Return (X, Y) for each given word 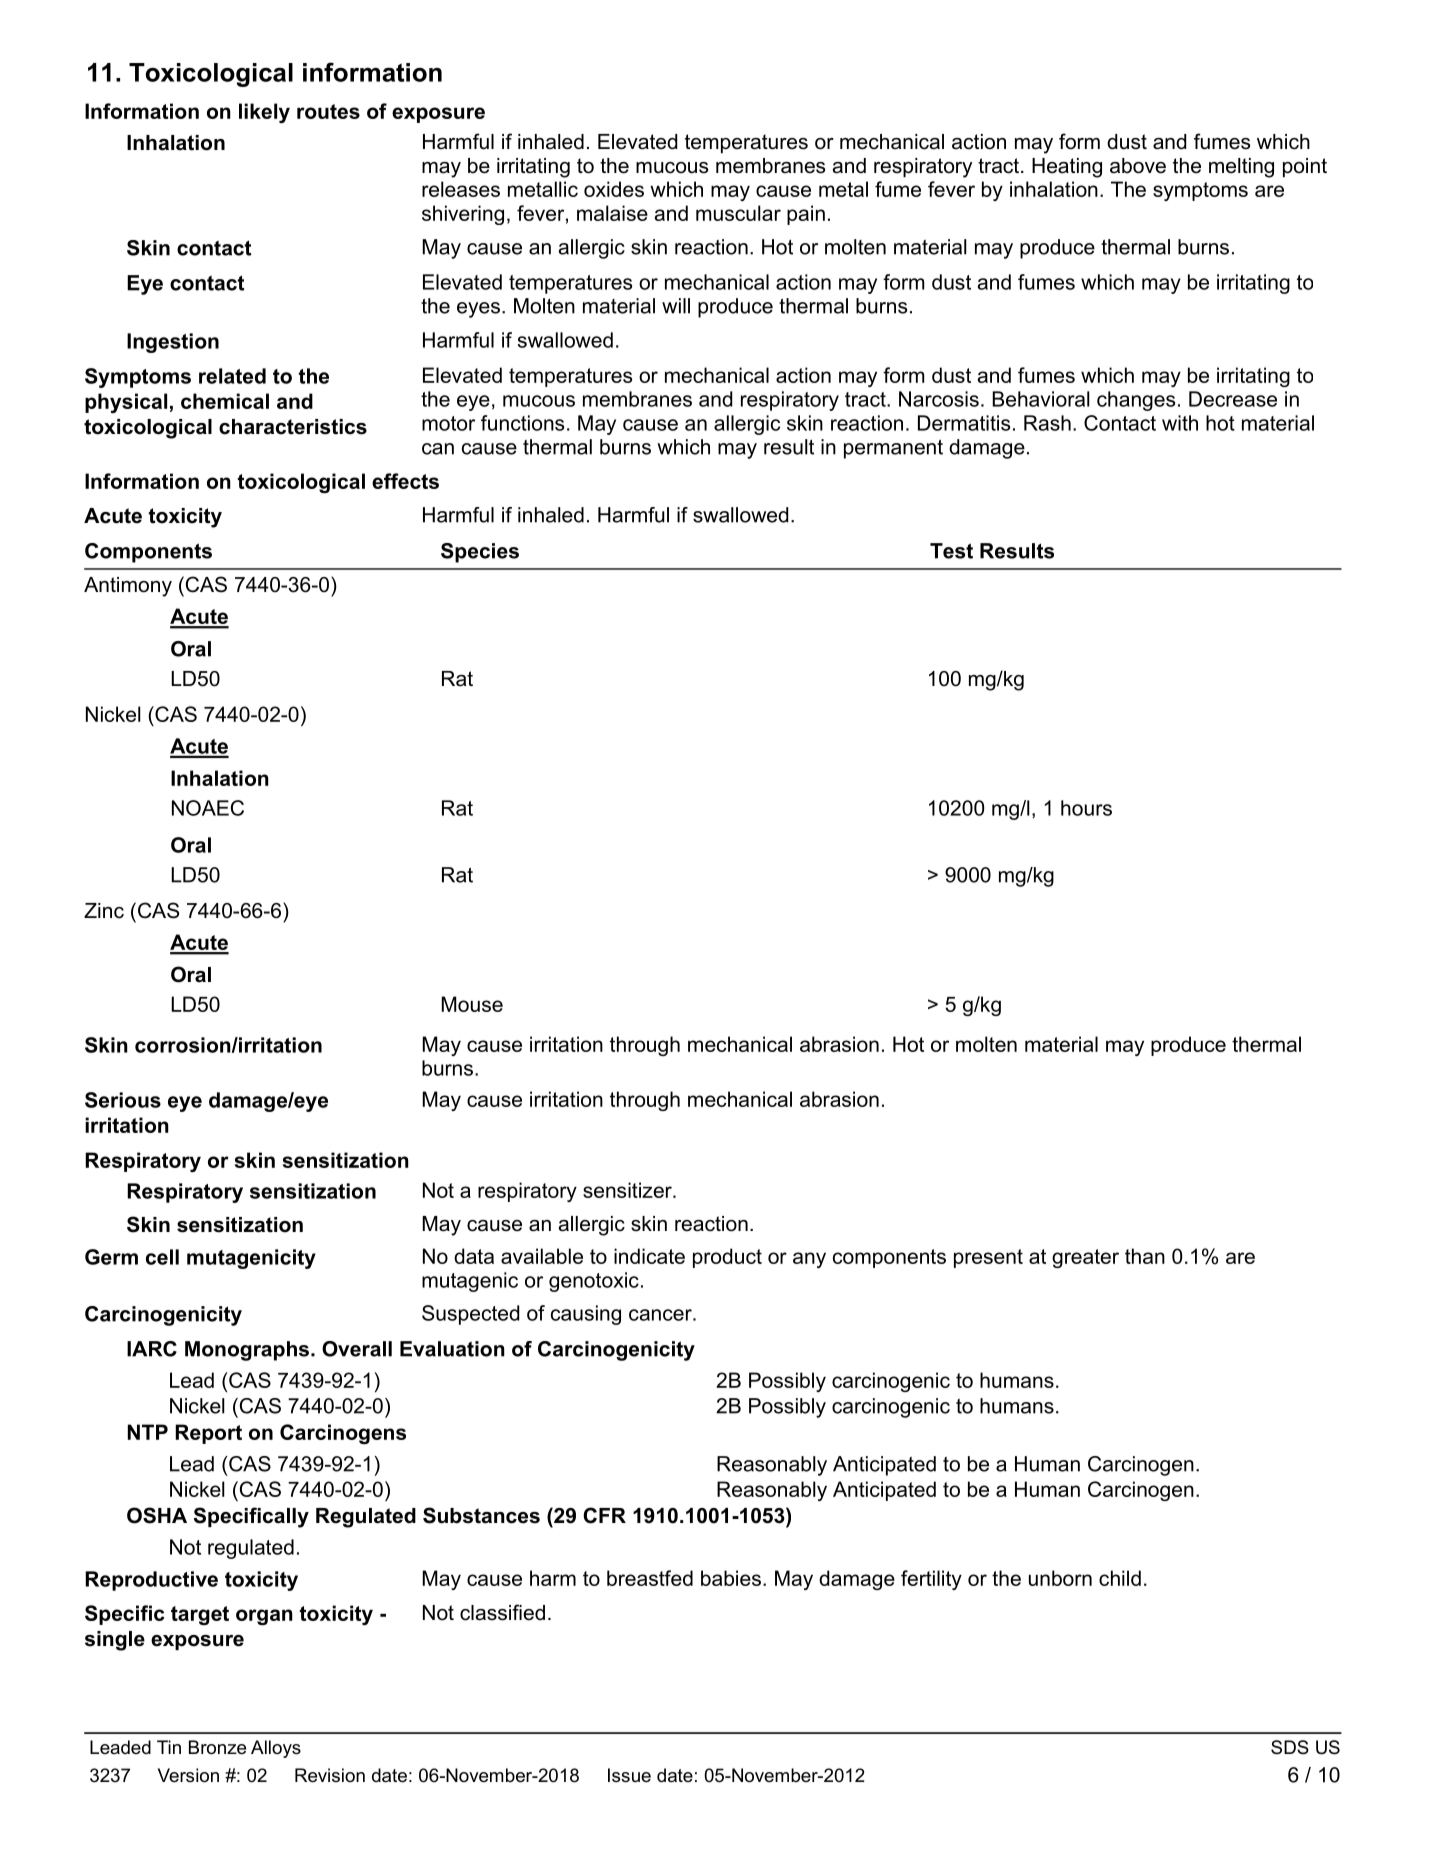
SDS (1290, 1747)
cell (162, 1257)
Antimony (128, 587)
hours (1086, 808)
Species (480, 553)
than (1145, 1256)
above (1138, 166)
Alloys (276, 1749)
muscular (738, 213)
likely (264, 113)
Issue (629, 1775)
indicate (649, 1256)
